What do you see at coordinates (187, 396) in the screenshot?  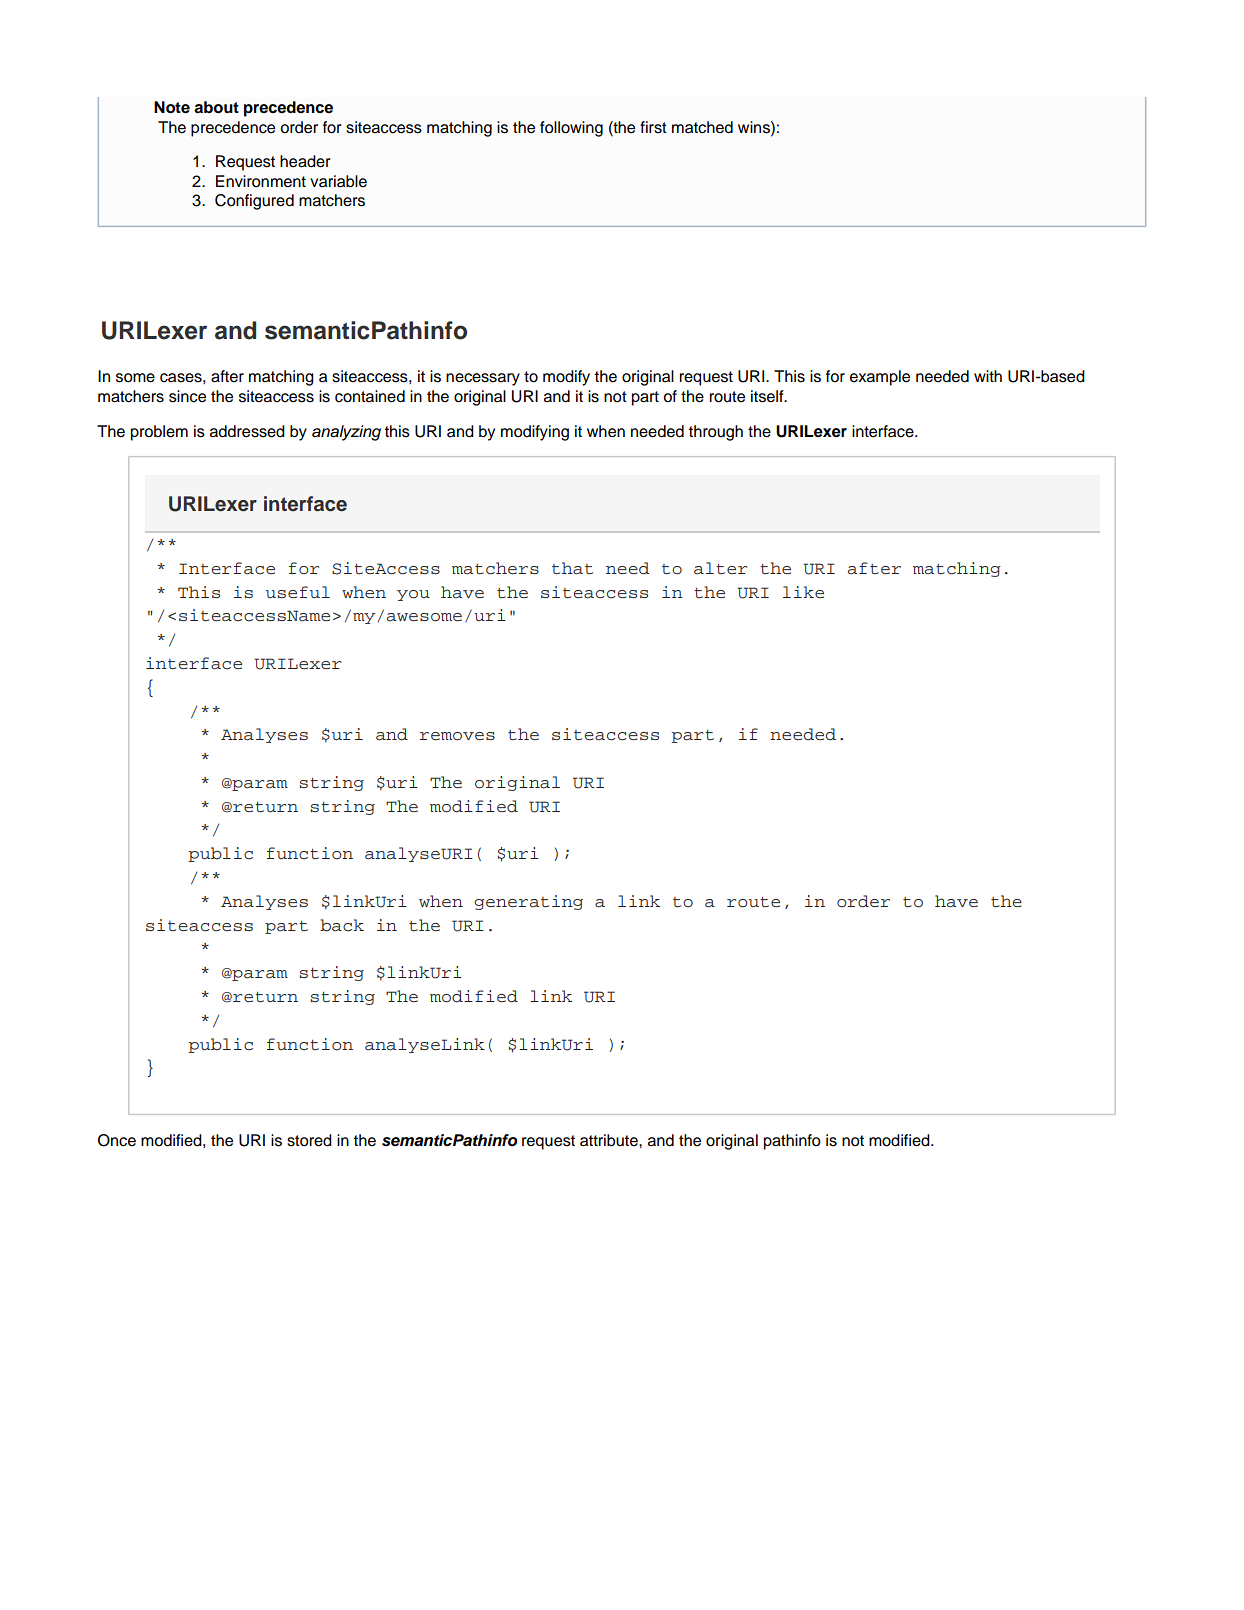 I see `since` at bounding box center [187, 396].
